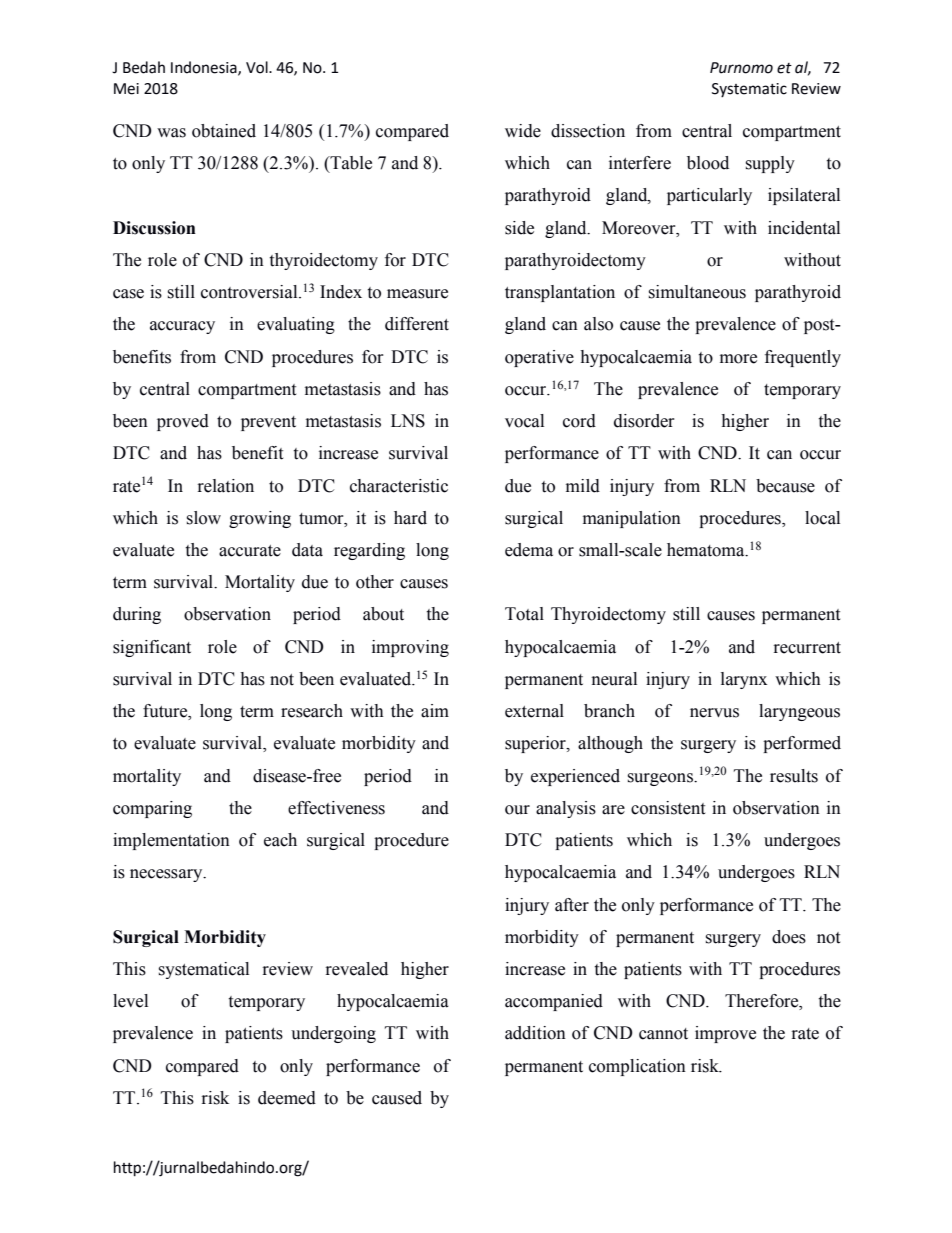  Describe the element at coordinates (183, 422) in the document. I see `proved` at that location.
